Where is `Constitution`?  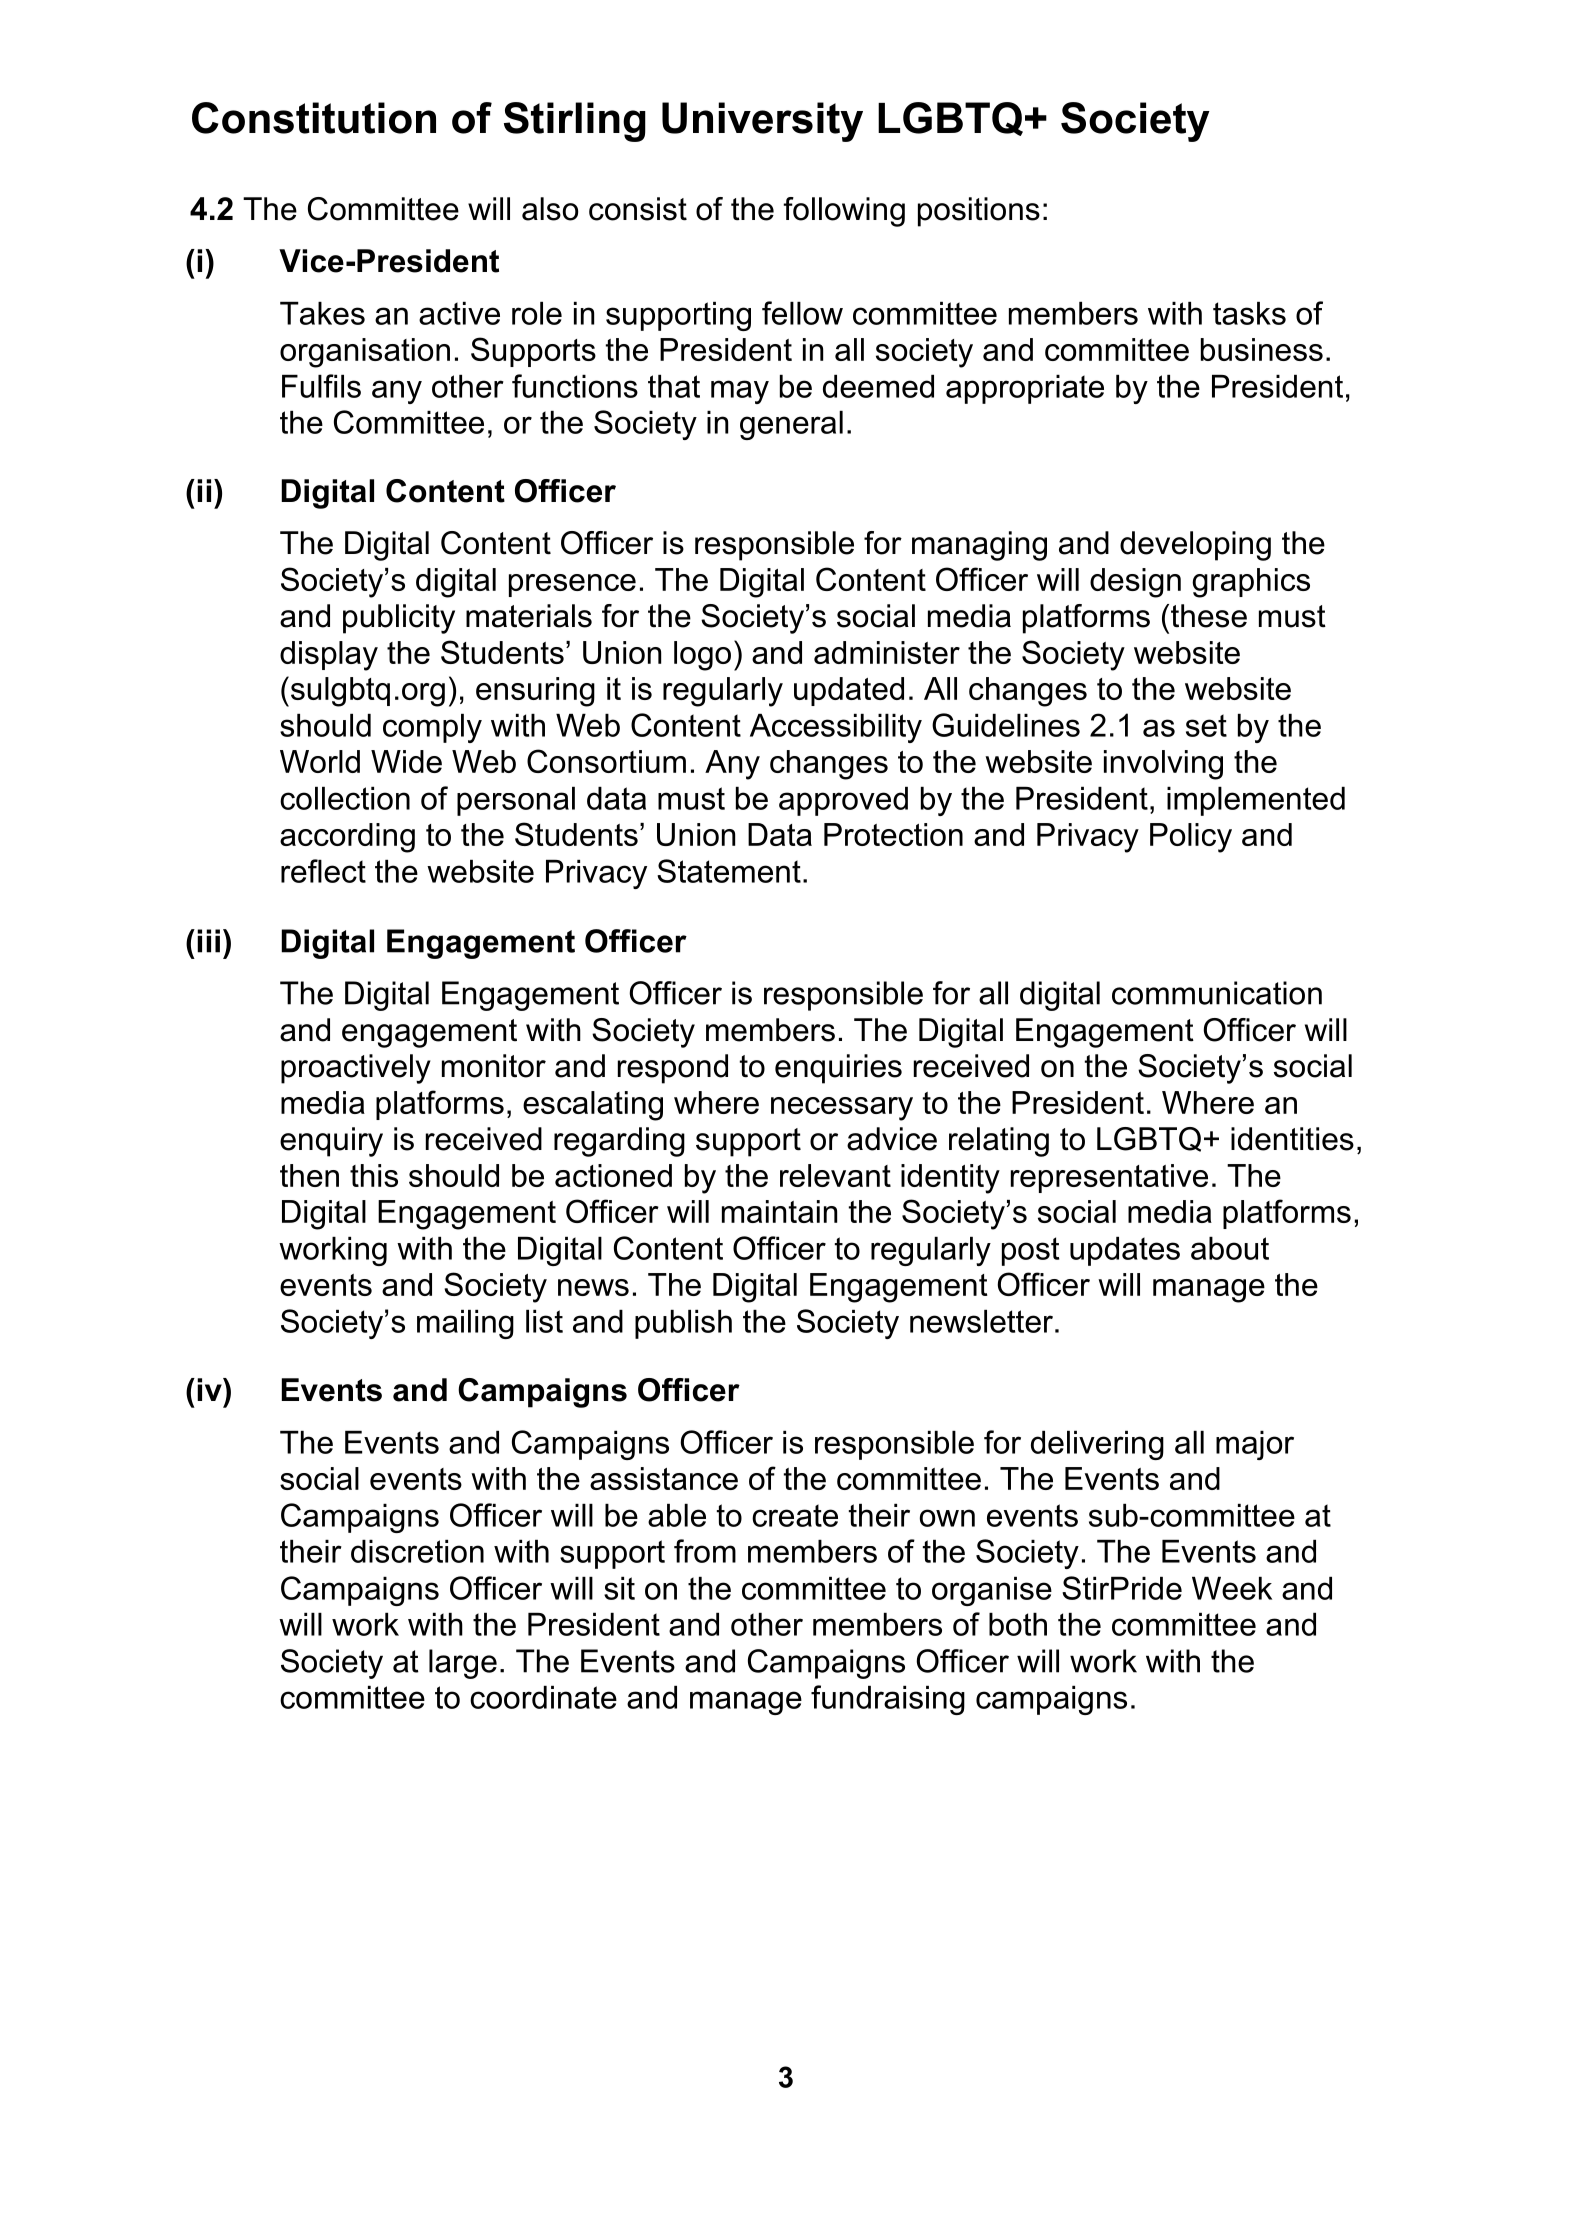 Constitution is located at coordinates (314, 118).
